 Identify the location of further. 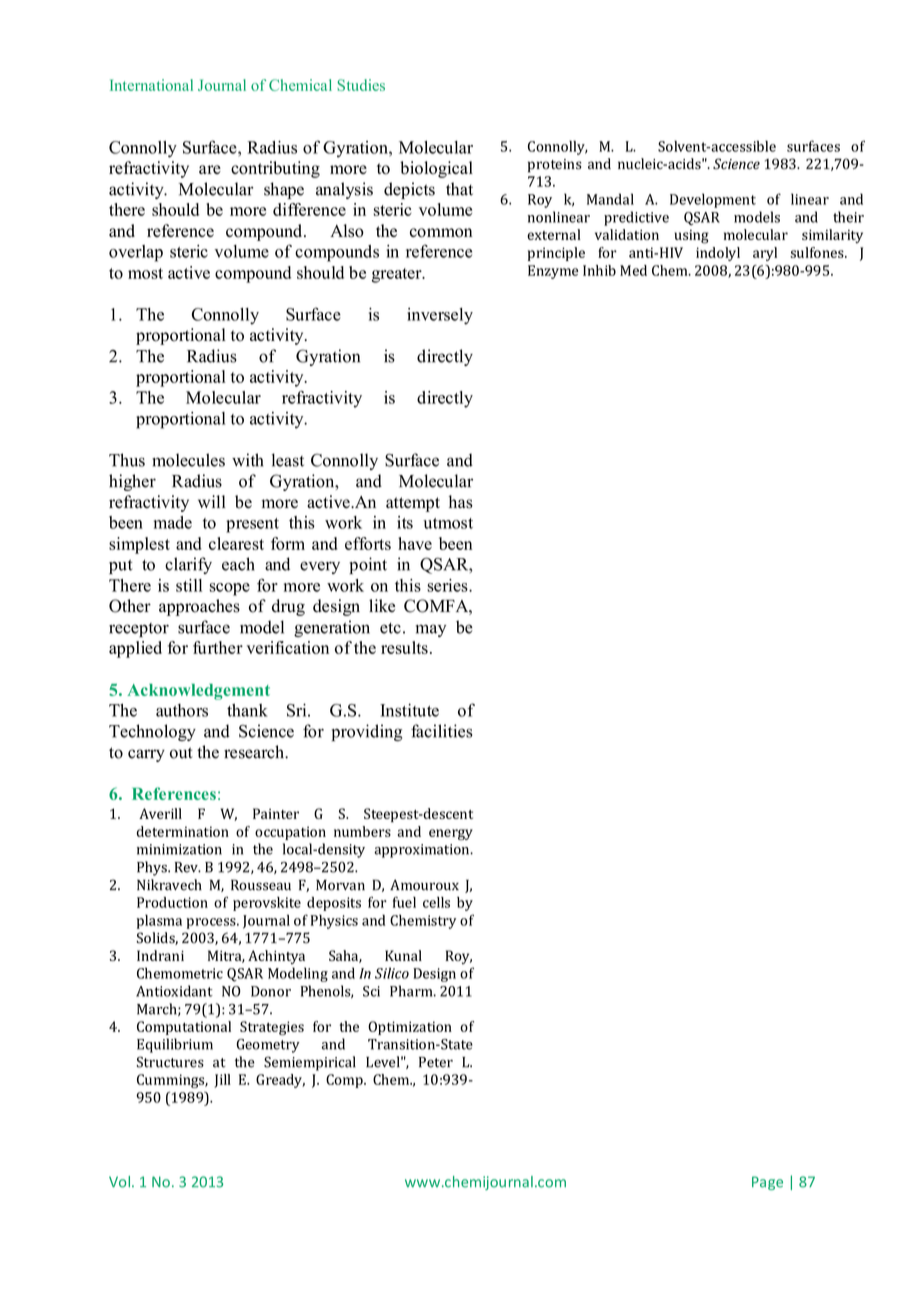
(218, 647).
